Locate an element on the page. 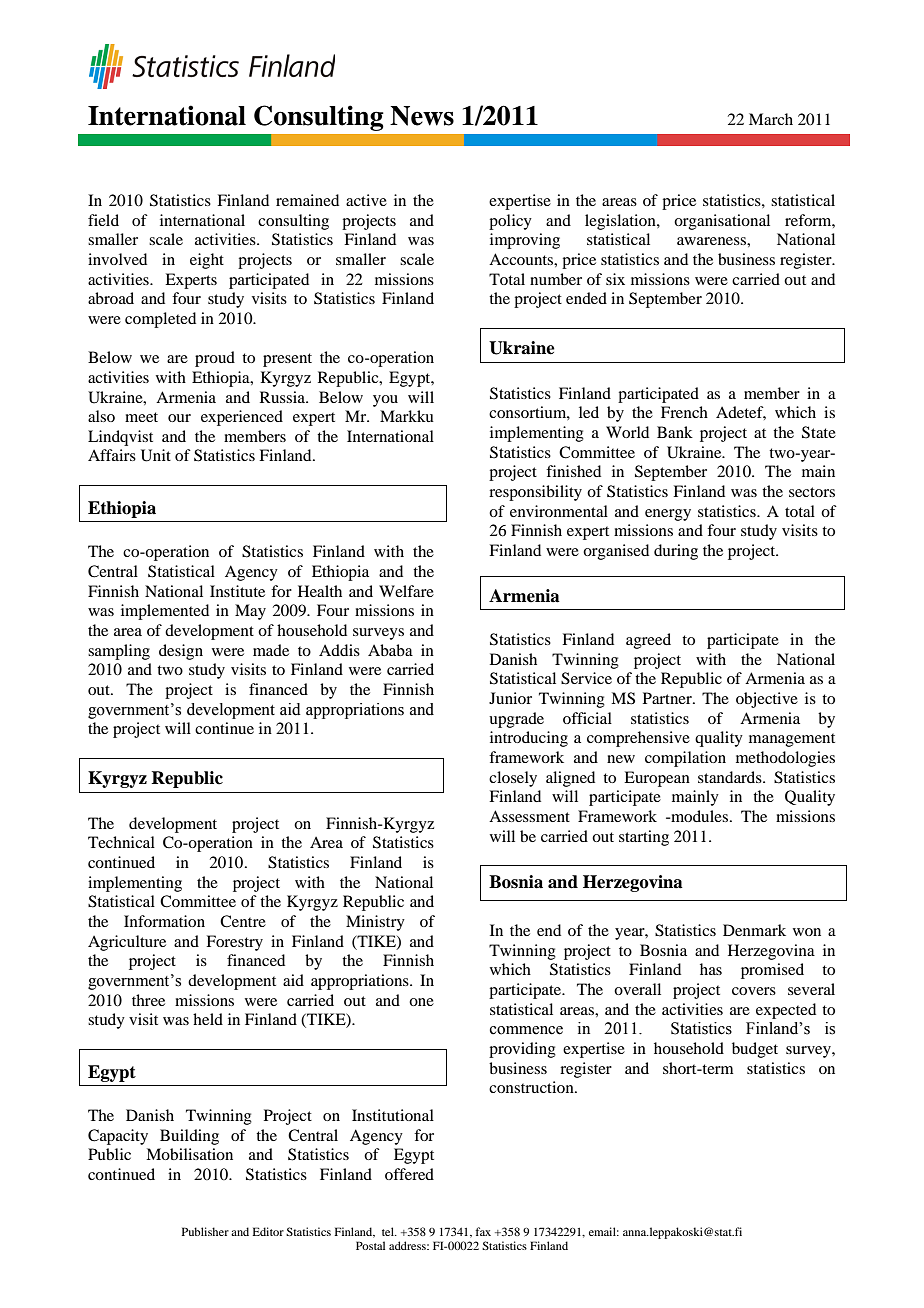  Publisher is located at coordinates (205, 1231).
